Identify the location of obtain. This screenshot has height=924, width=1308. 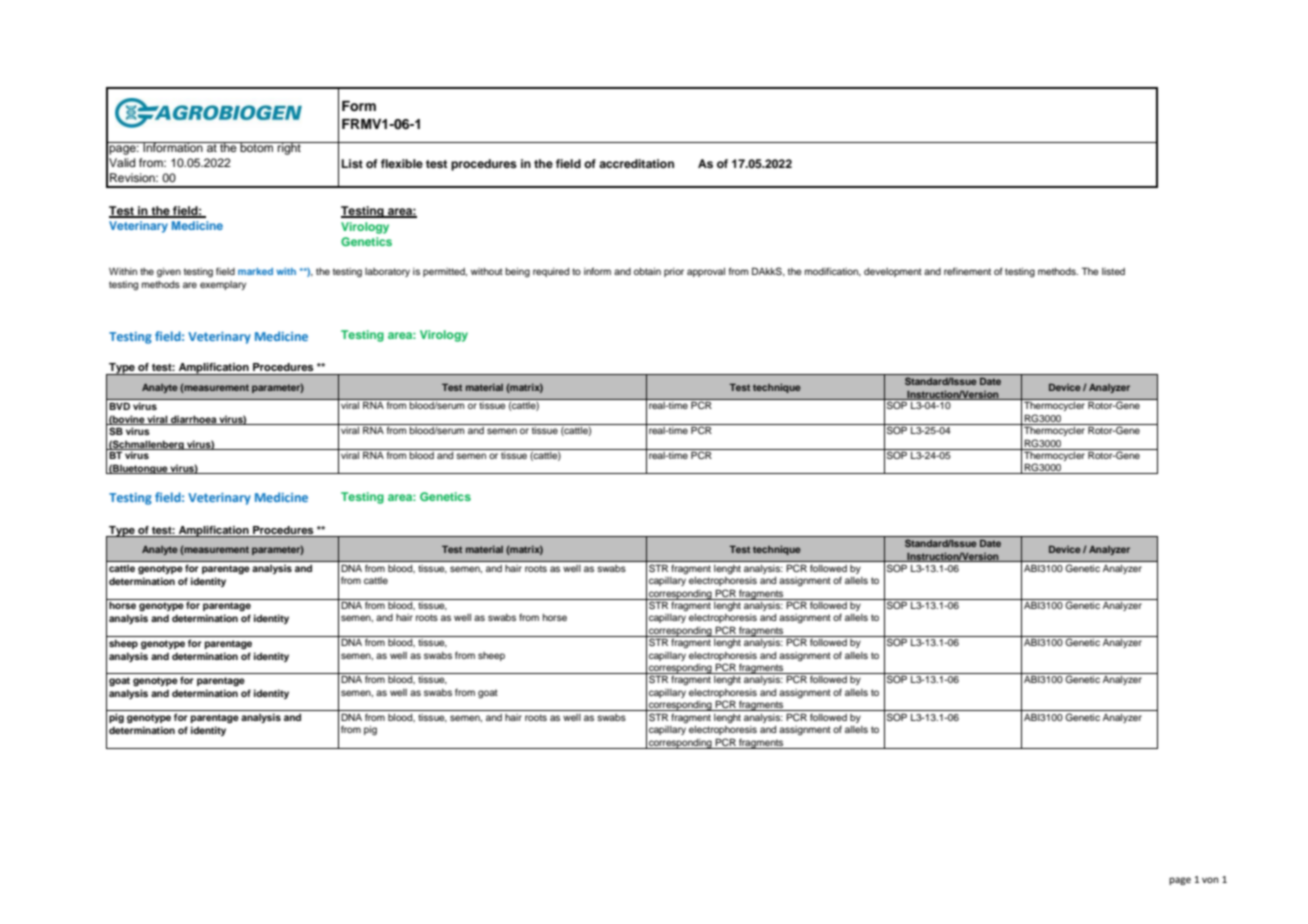
(647, 271).
